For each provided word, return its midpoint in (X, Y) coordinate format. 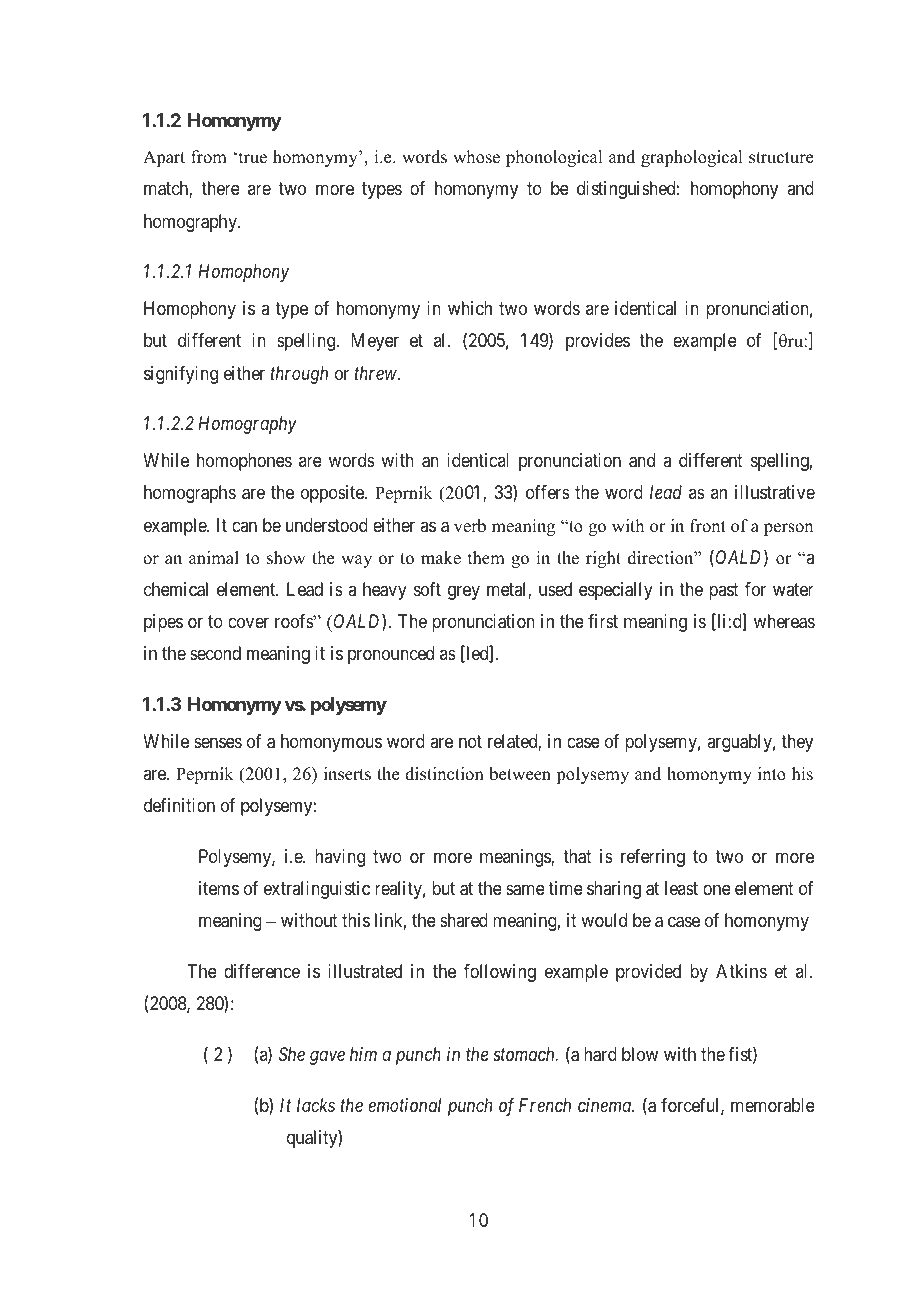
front (708, 526)
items (219, 888)
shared (464, 920)
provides (598, 342)
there (220, 188)
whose (476, 157)
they (797, 743)
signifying (181, 375)
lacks (316, 1105)
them (486, 558)
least (681, 888)
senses (218, 742)
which (470, 308)
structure (781, 158)
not (470, 741)
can (244, 526)
